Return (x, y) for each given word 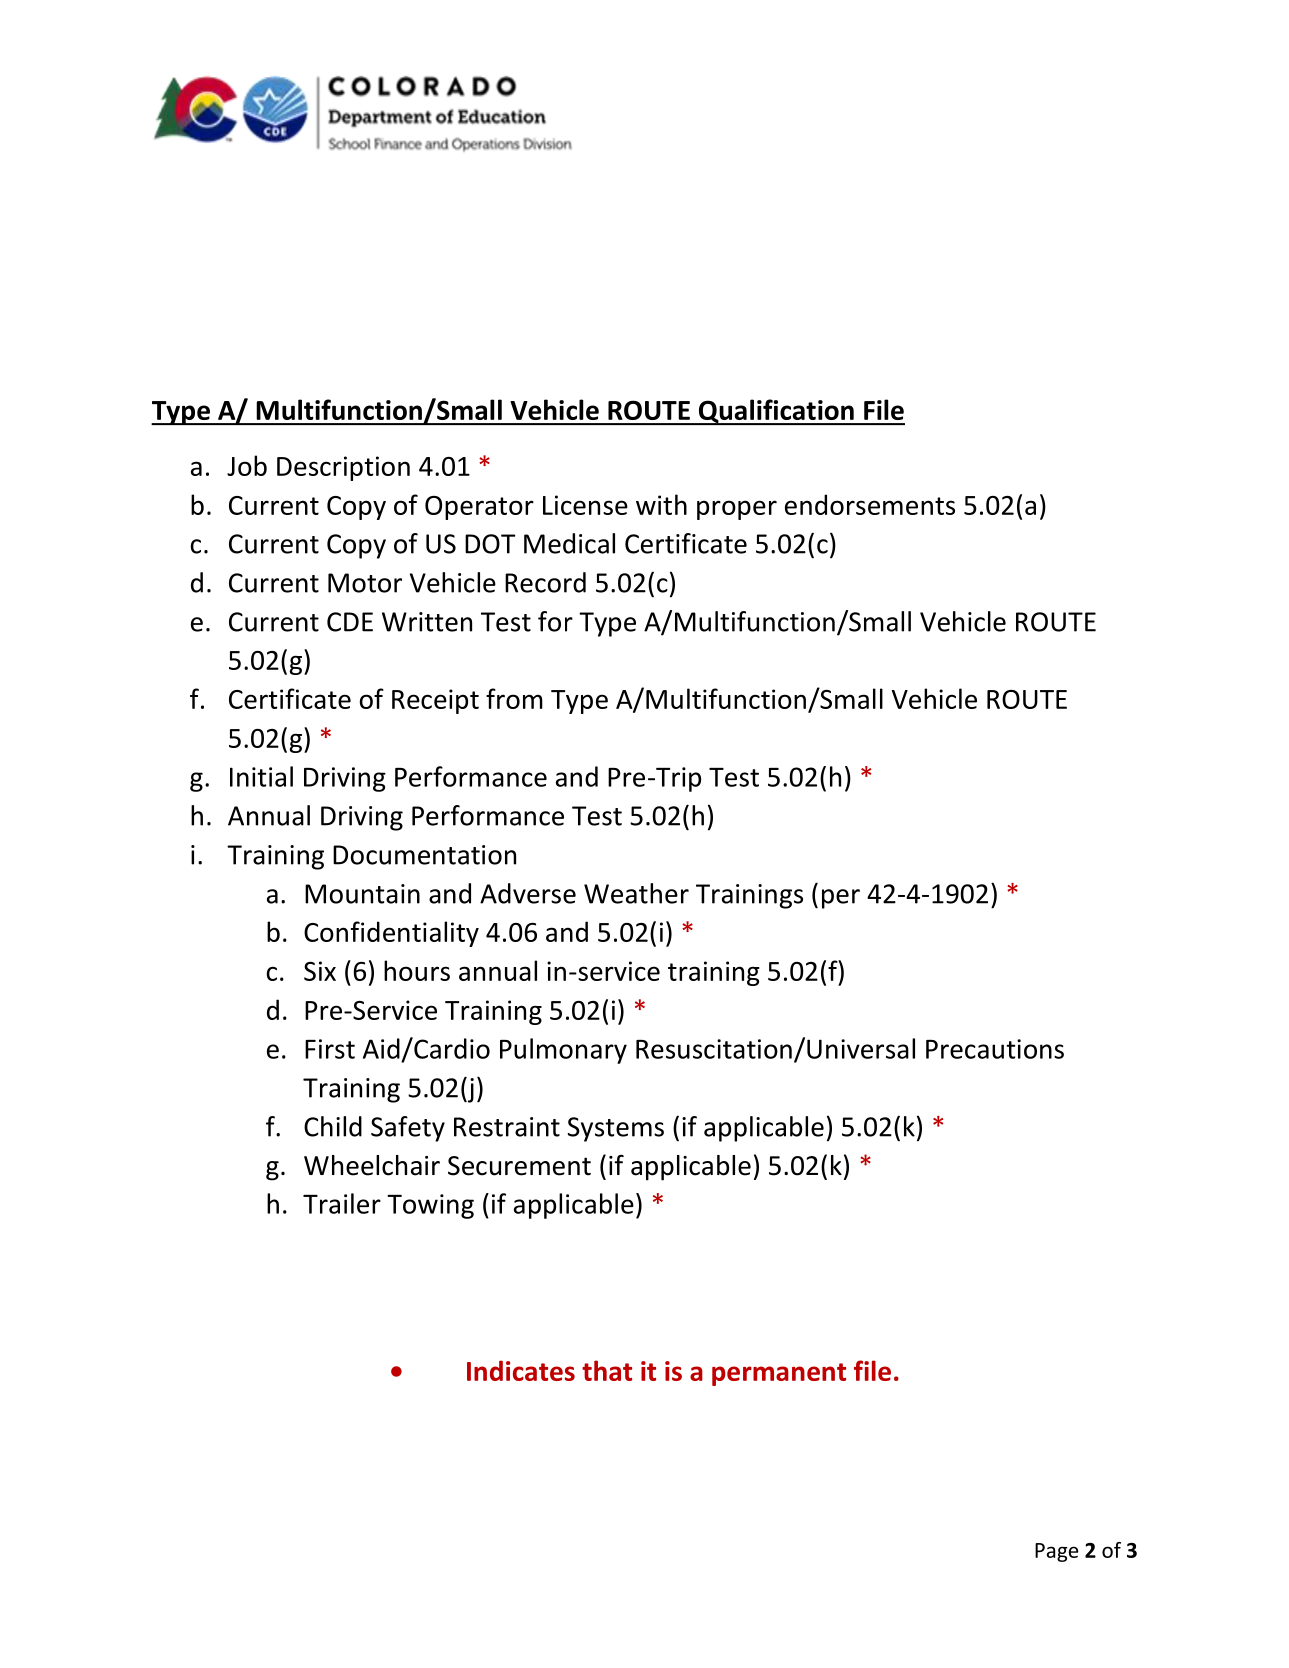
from (514, 698)
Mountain (362, 894)
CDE (350, 622)
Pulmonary (563, 1051)
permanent (779, 1374)
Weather (636, 893)
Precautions (995, 1049)
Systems (616, 1129)
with (661, 504)
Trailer (342, 1203)
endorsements (870, 504)
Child (333, 1126)
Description (343, 468)
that (607, 1370)
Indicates (521, 1370)
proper (737, 510)
